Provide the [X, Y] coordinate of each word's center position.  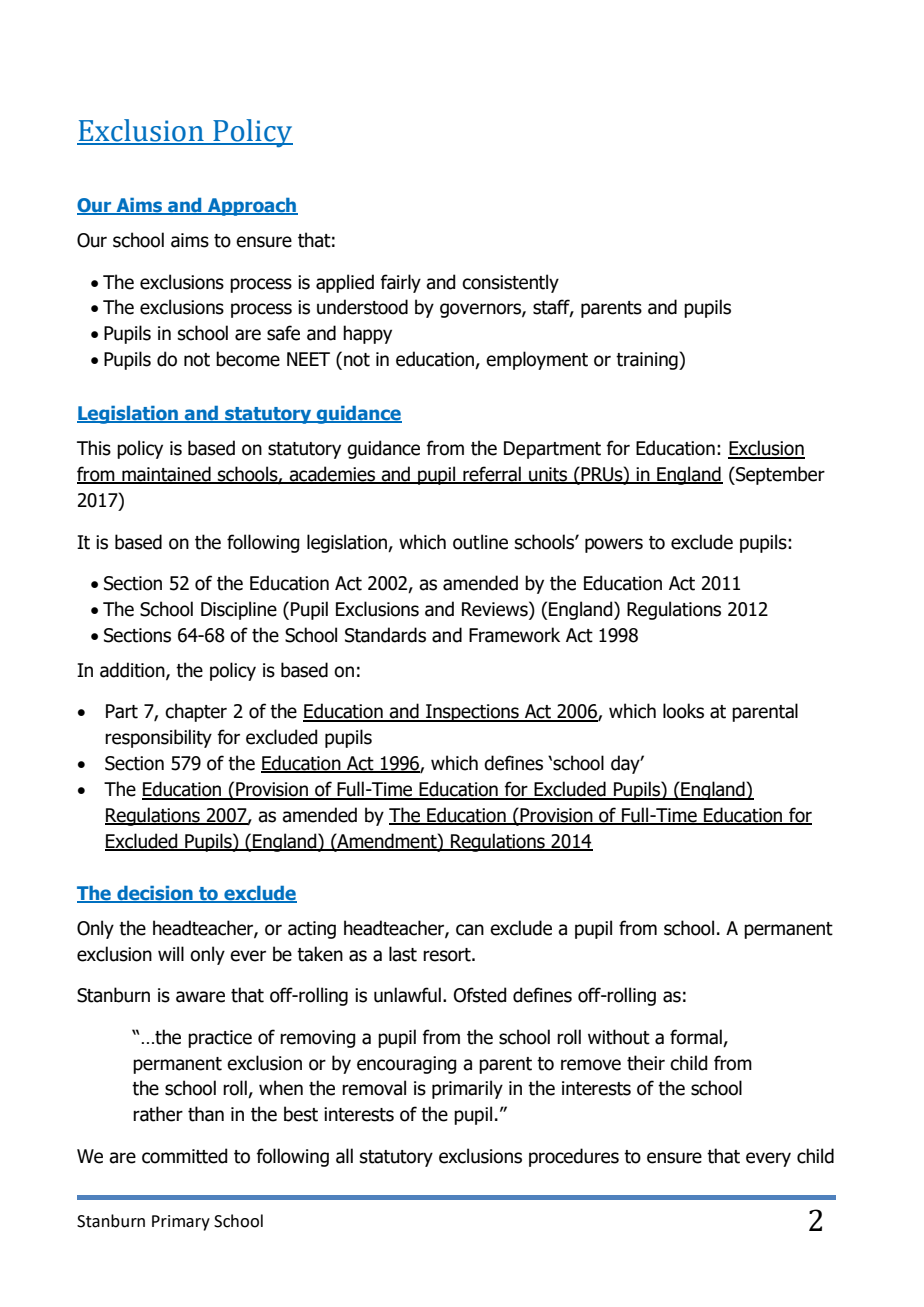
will [171, 953]
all [344, 1156]
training [648, 361]
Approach [252, 207]
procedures [574, 1157]
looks [683, 711]
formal [696, 1037]
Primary [181, 1223]
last [403, 954]
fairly [400, 283]
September [779, 475]
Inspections [472, 713]
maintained [166, 475]
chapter [196, 712]
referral [492, 475]
